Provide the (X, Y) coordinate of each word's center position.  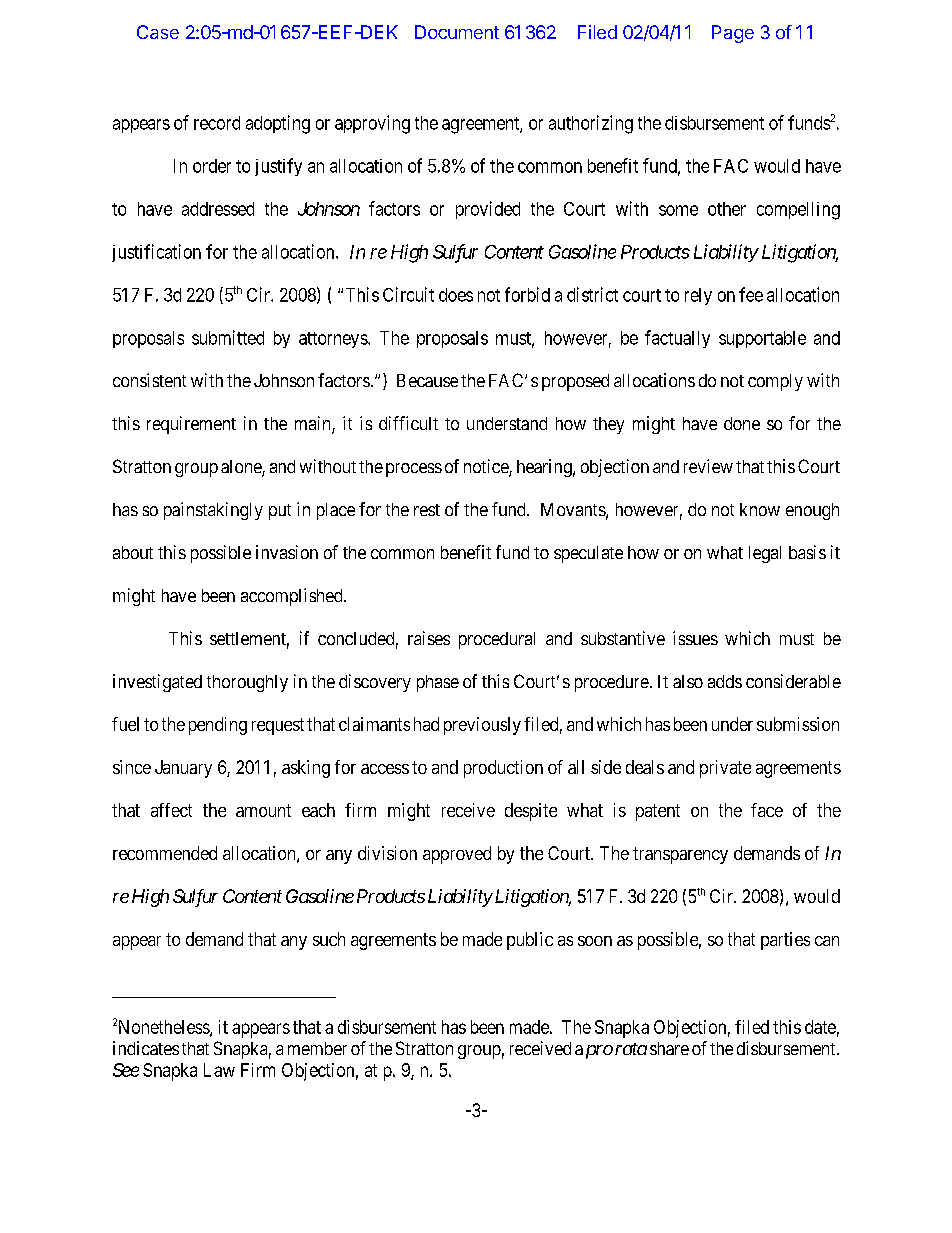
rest (427, 510)
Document (457, 32)
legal (765, 554)
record (217, 123)
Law (219, 1070)
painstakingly (213, 511)
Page (733, 34)
